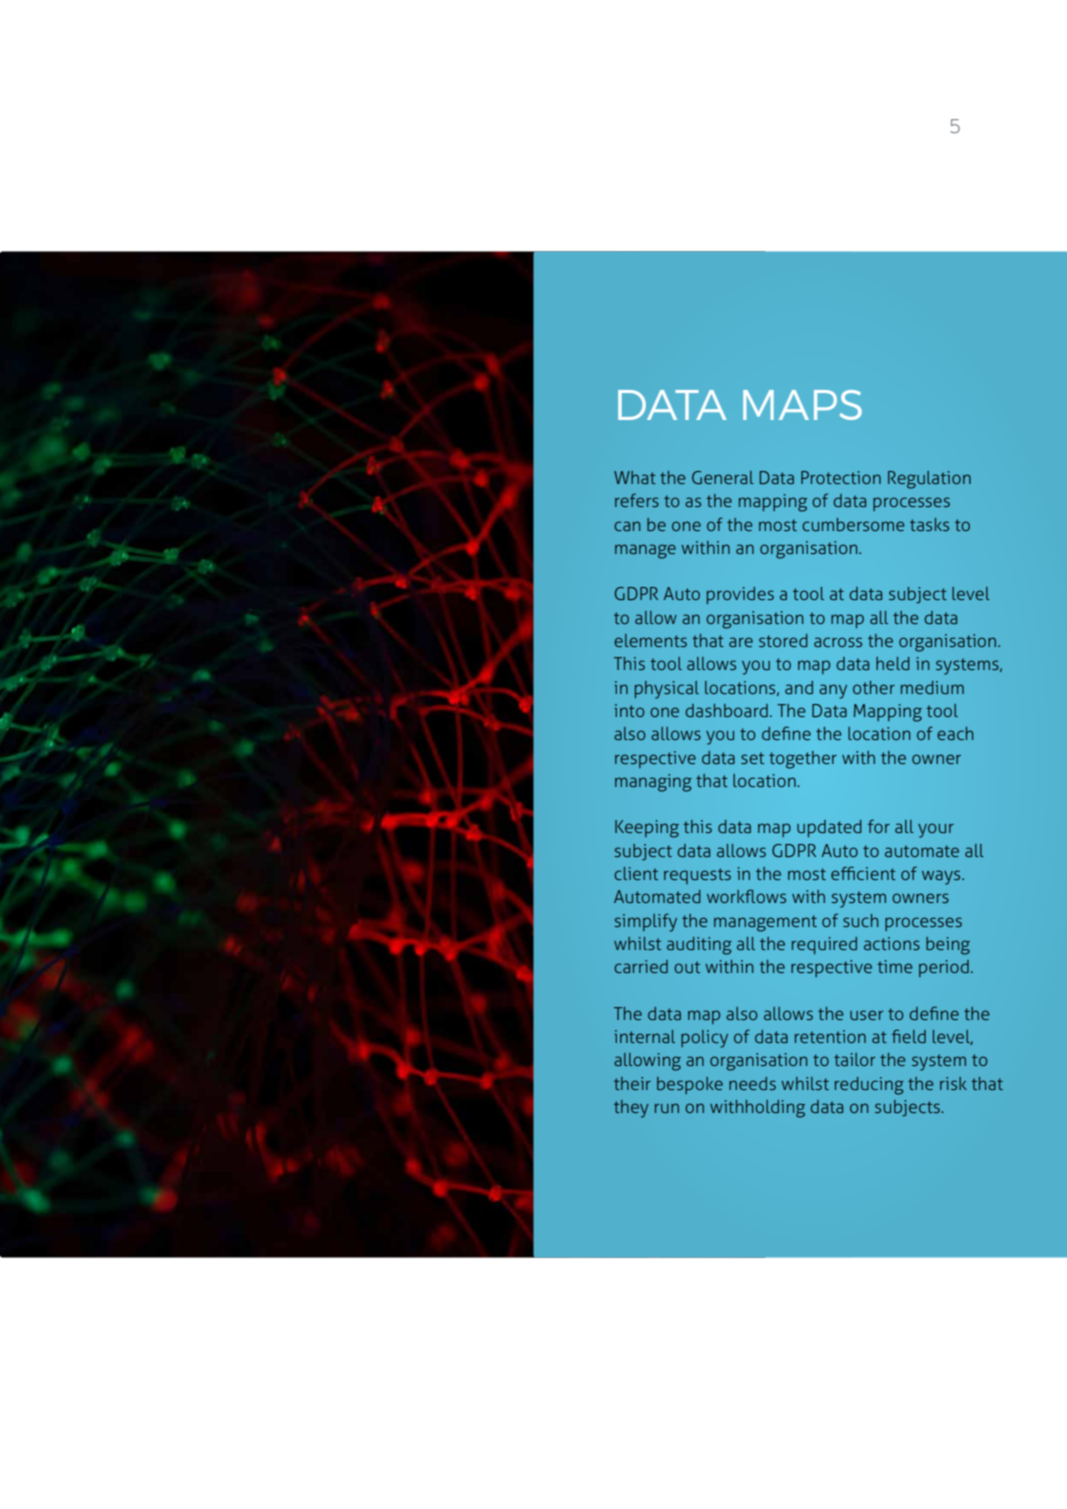 This page has height=1509, width=1067. I want to click on tasks, so click(929, 524).
